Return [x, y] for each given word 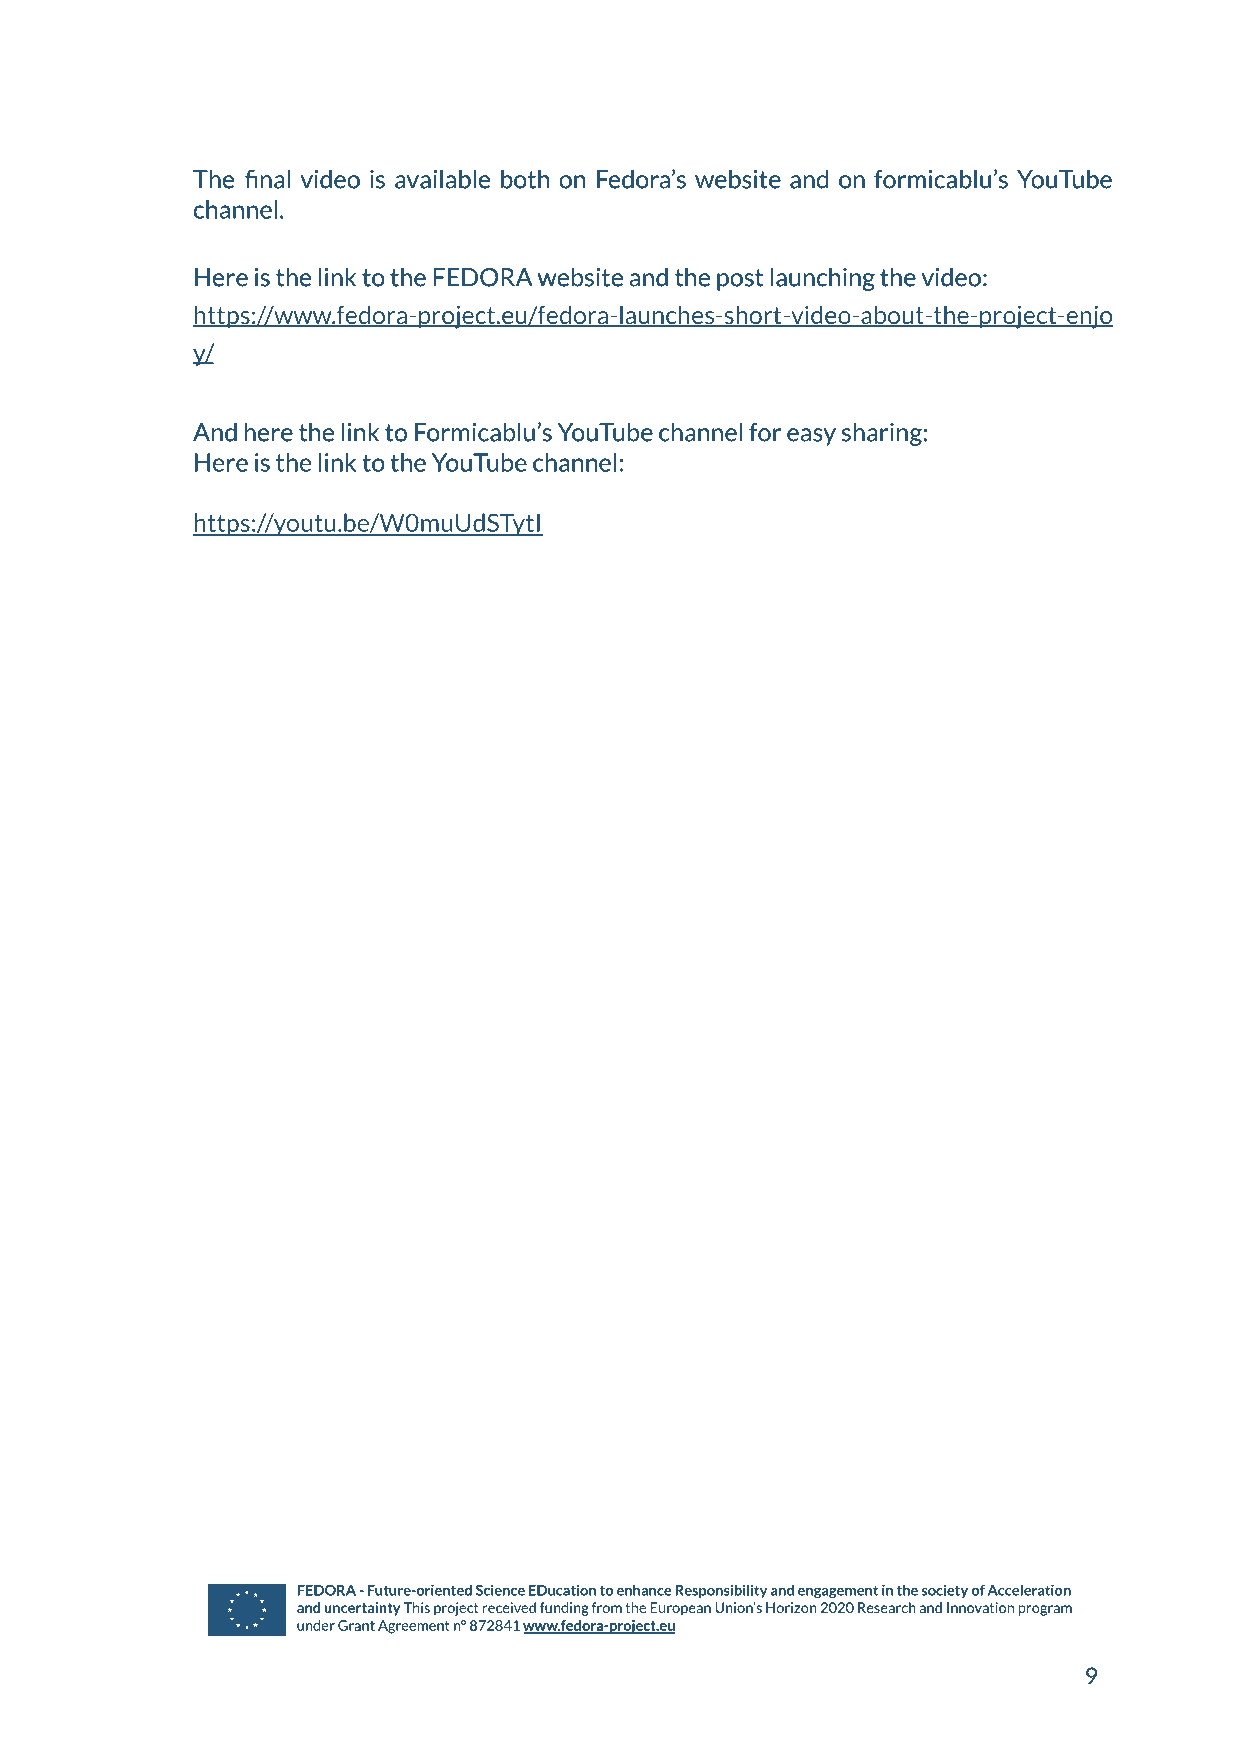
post [740, 280]
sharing [882, 434]
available [442, 179]
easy [811, 437]
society [944, 1591]
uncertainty [362, 1609]
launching [823, 279]
